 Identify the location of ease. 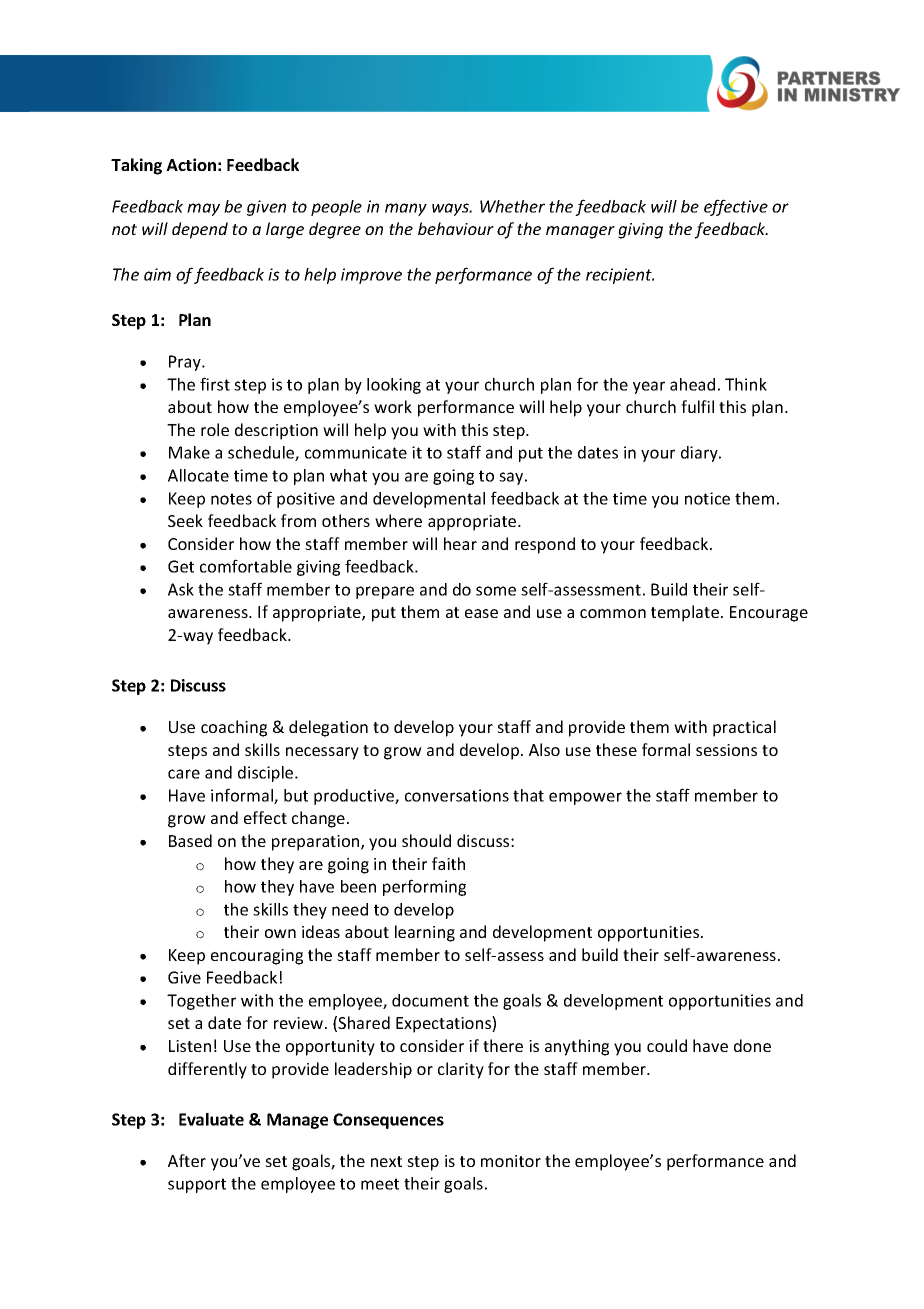
(481, 613).
